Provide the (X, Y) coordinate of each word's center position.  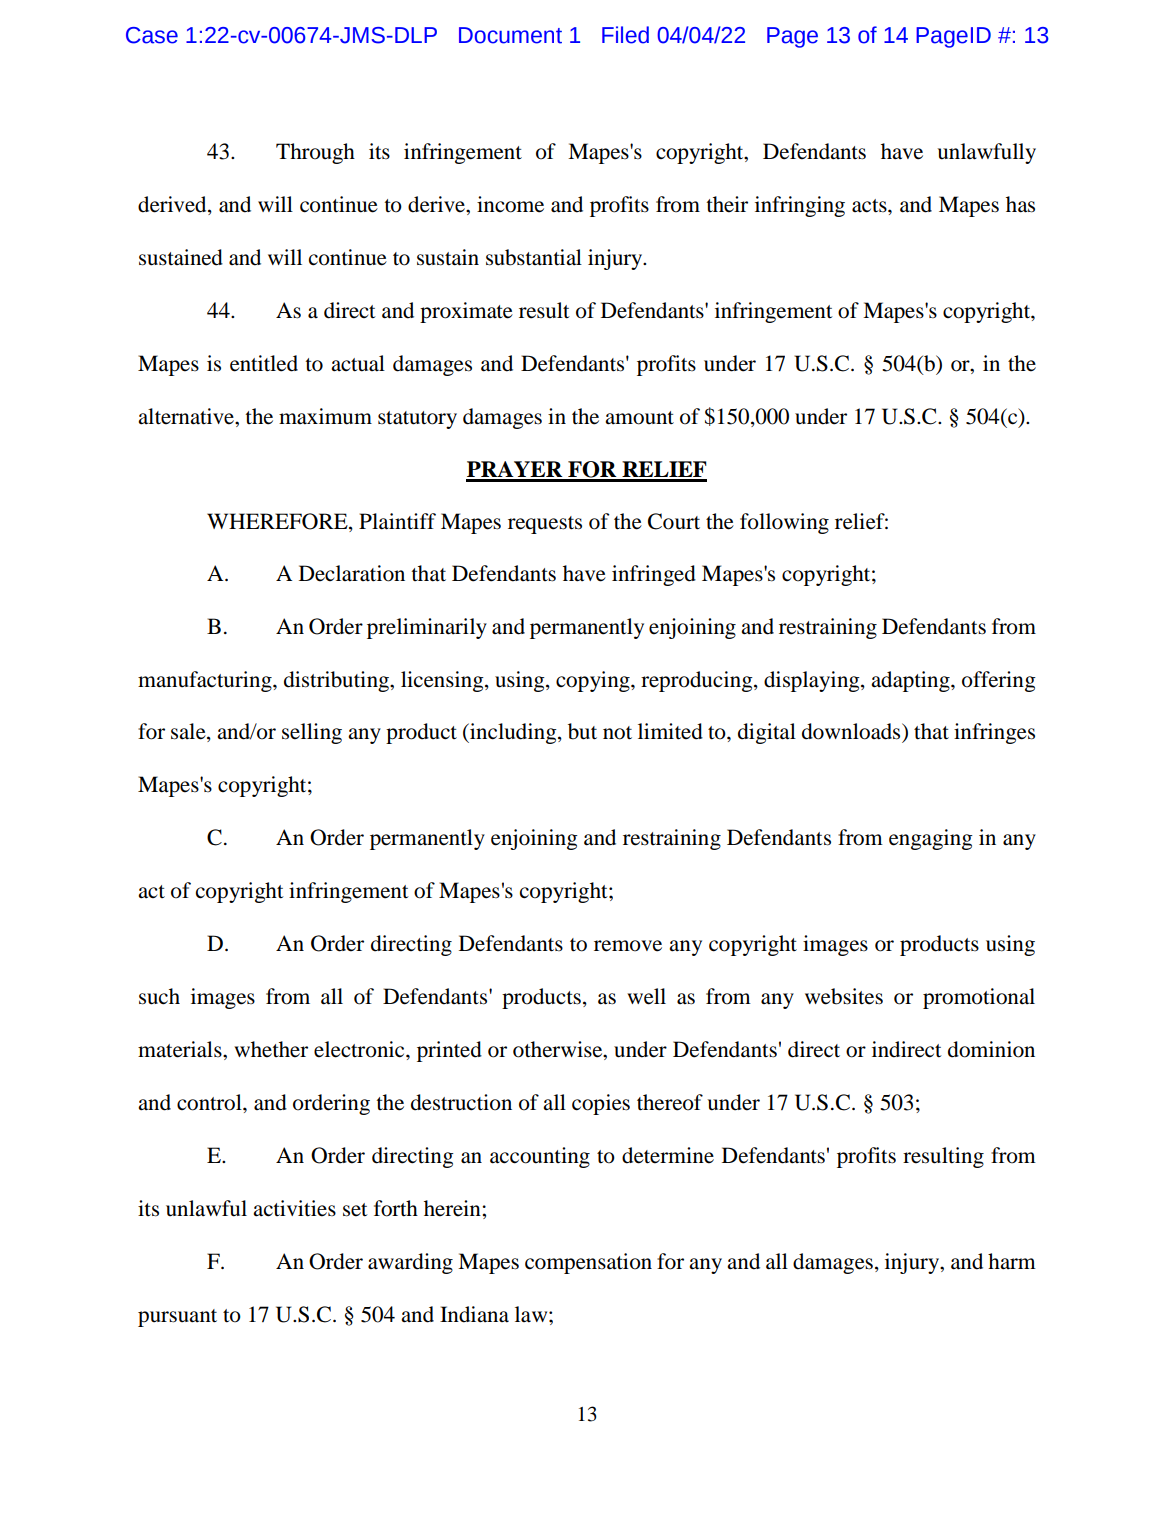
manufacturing (206, 681)
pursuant (177, 1318)
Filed (625, 35)
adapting (911, 681)
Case (152, 35)
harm (1012, 1261)
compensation (588, 1263)
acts (870, 206)
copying (594, 681)
